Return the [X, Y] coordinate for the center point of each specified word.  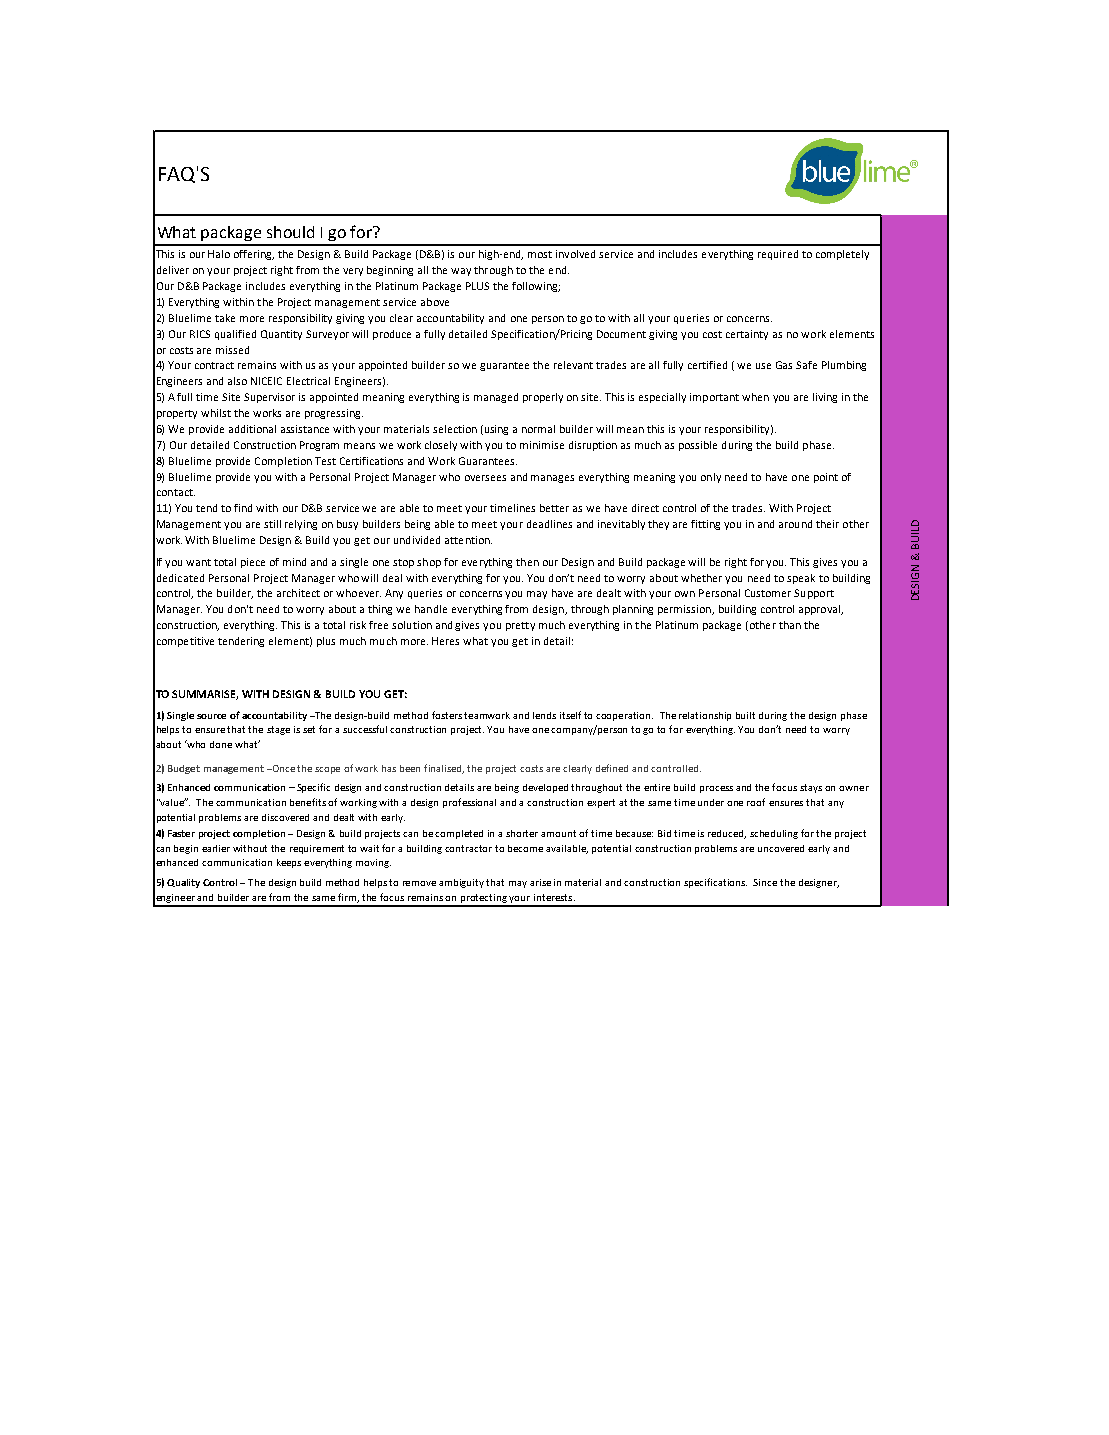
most [540, 254]
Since [765, 882]
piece [253, 563]
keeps [289, 863]
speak [801, 579]
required [778, 255]
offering [254, 255]
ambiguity [461, 883]
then [527, 562]
